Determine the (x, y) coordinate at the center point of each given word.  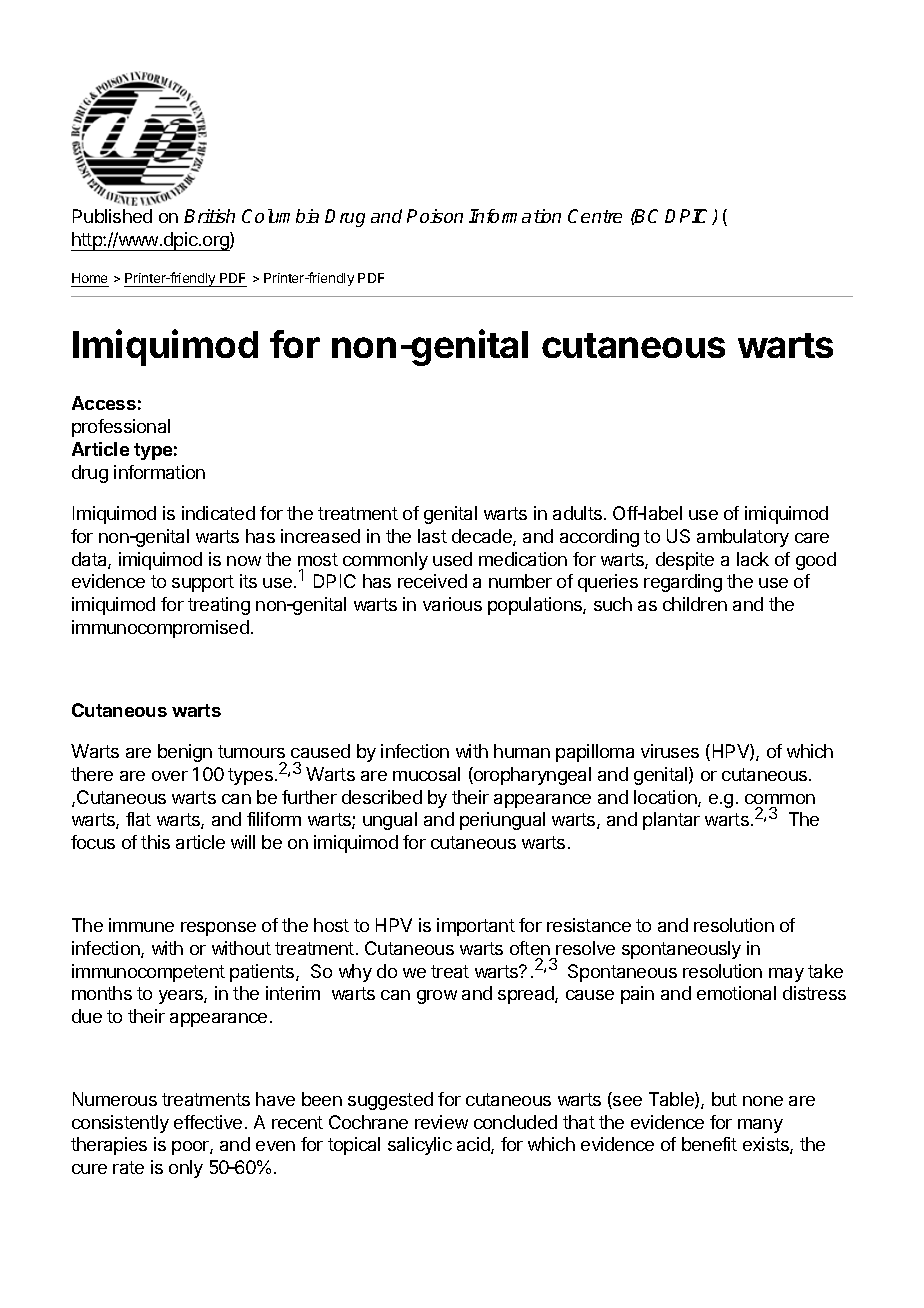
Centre (595, 216)
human (522, 751)
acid (474, 1145)
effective (208, 1122)
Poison (435, 216)
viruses (670, 751)
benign (185, 753)
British (209, 216)
